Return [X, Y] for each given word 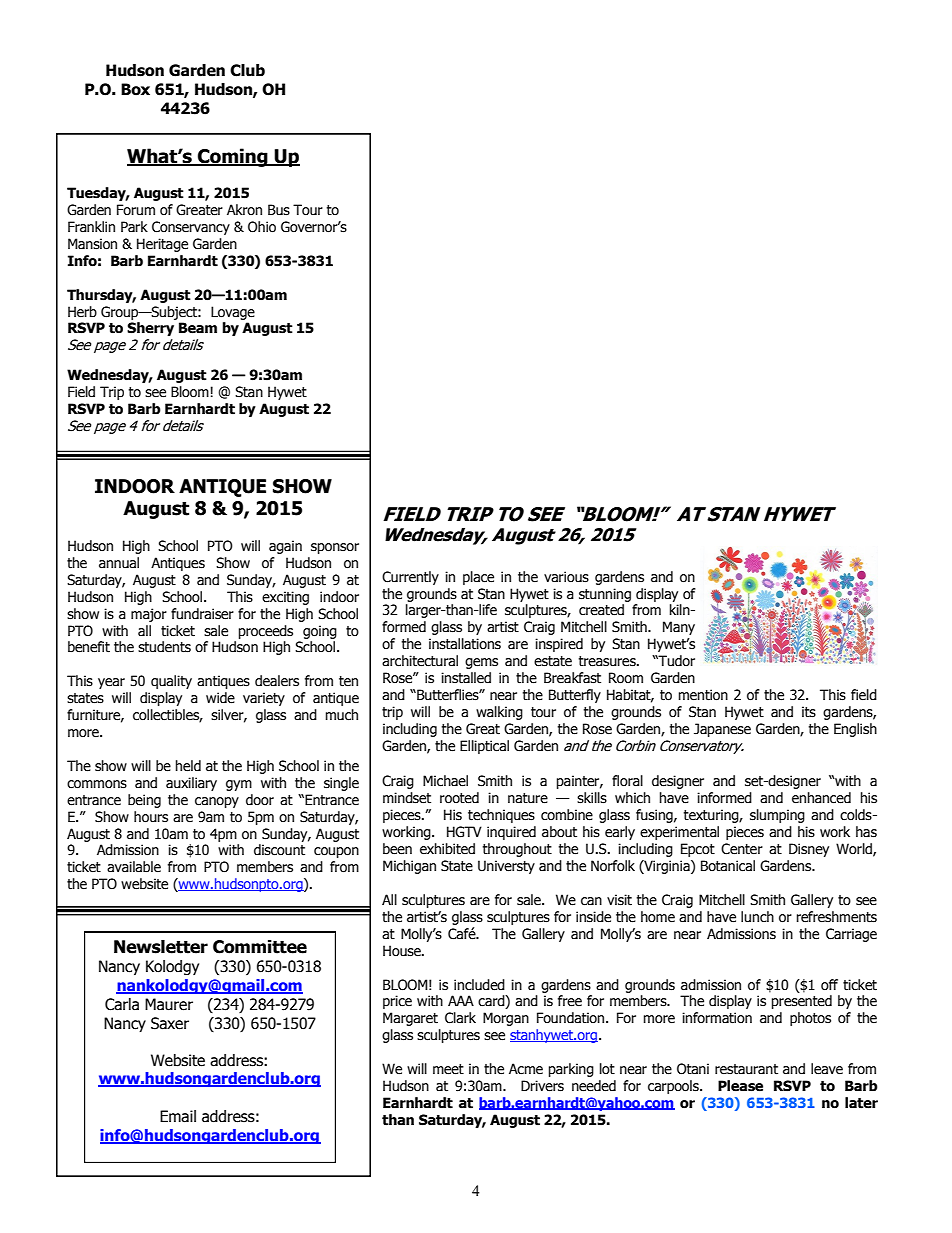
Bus [279, 210]
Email [178, 1116]
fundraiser [202, 614]
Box [135, 89]
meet [448, 1069]
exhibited [447, 849]
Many [679, 628]
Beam [198, 328]
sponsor [335, 548]
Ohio [262, 227]
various [566, 577]
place [478, 578]
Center [742, 849]
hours [151, 817]
